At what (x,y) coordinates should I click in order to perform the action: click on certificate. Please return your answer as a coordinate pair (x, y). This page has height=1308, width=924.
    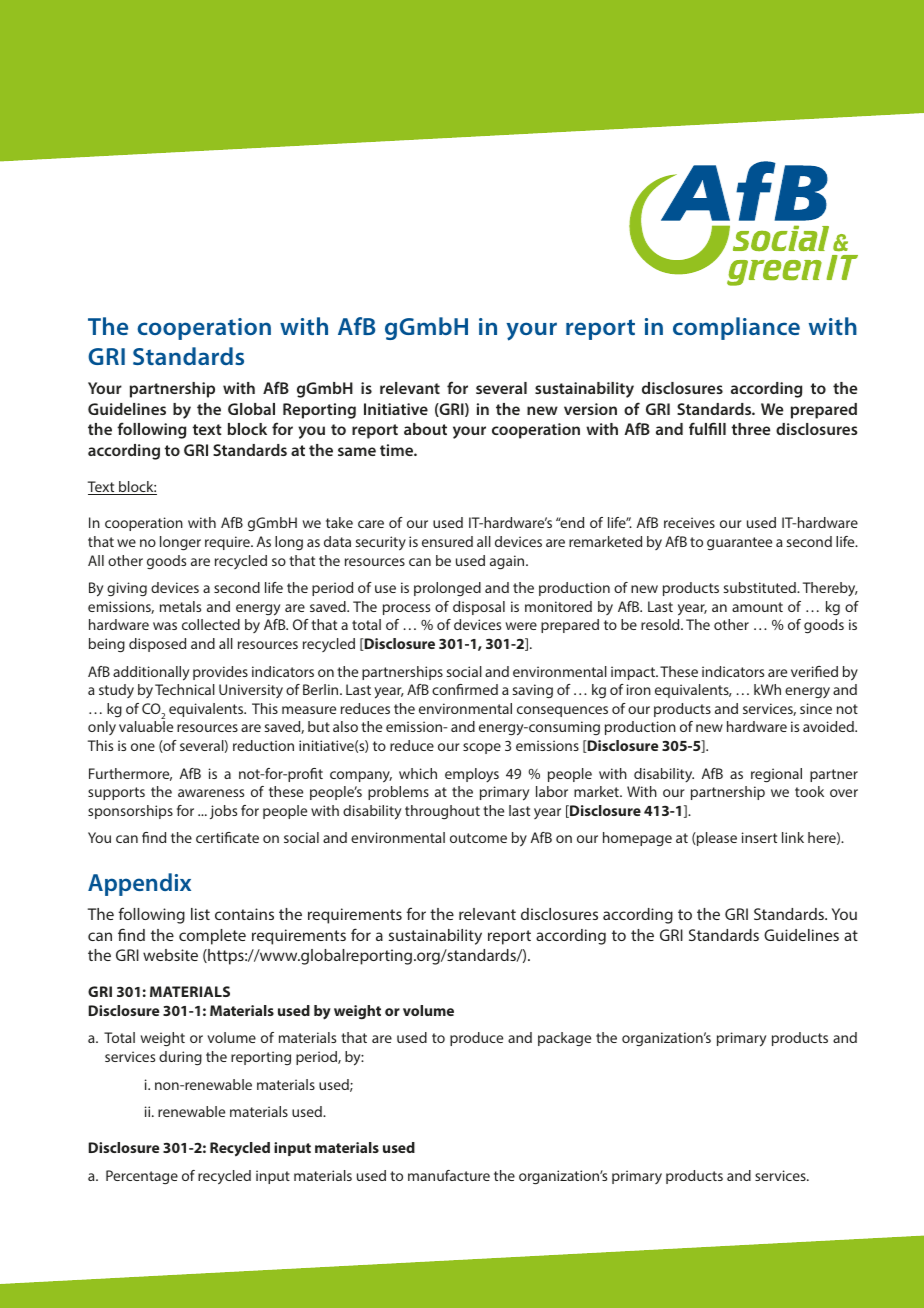
    Looking at the image, I should click on (227, 837).
